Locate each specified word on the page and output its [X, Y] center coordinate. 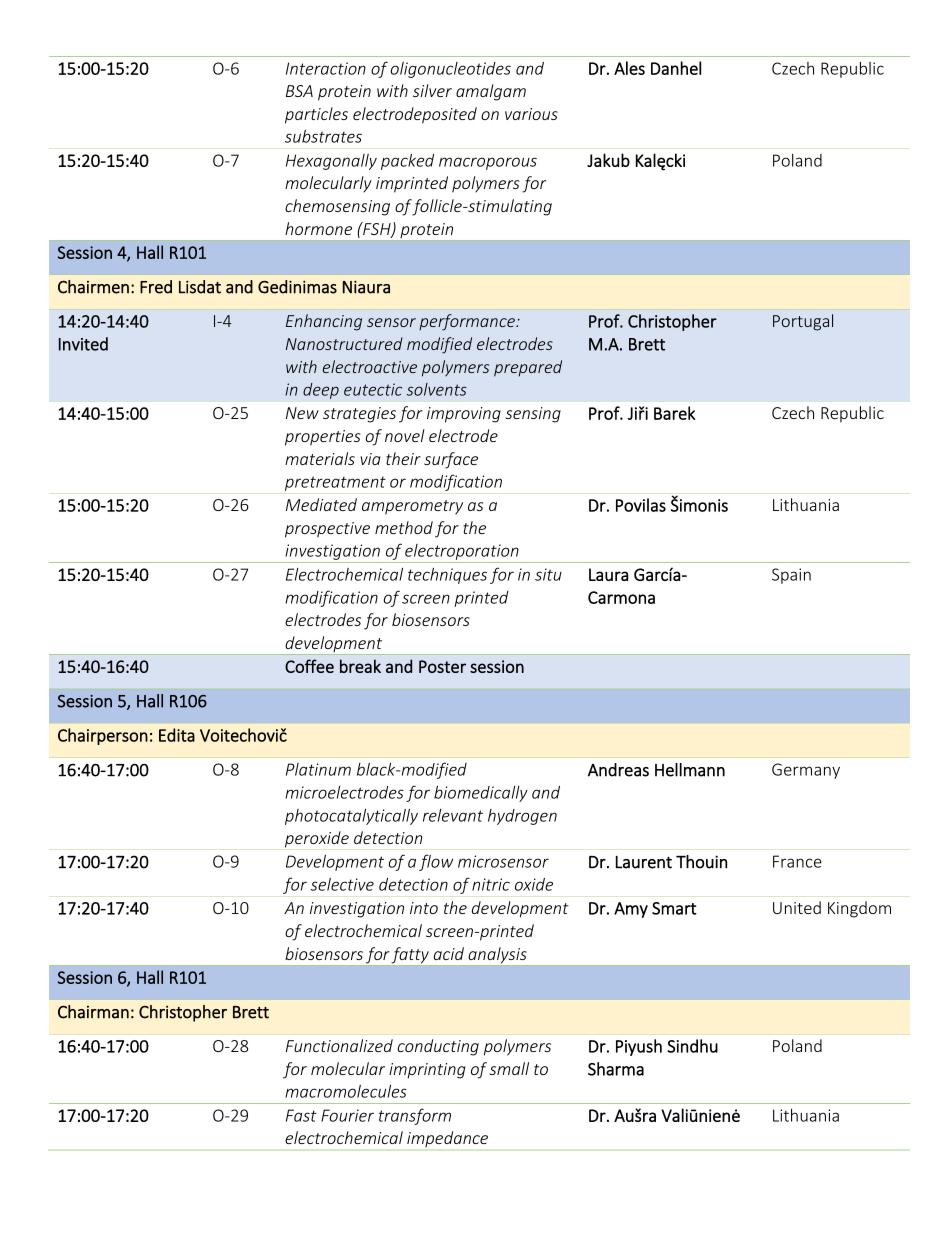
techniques [447, 576]
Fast [301, 1115]
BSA [299, 91]
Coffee [309, 666]
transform [415, 1116]
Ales [629, 68]
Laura [608, 574]
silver [432, 90]
